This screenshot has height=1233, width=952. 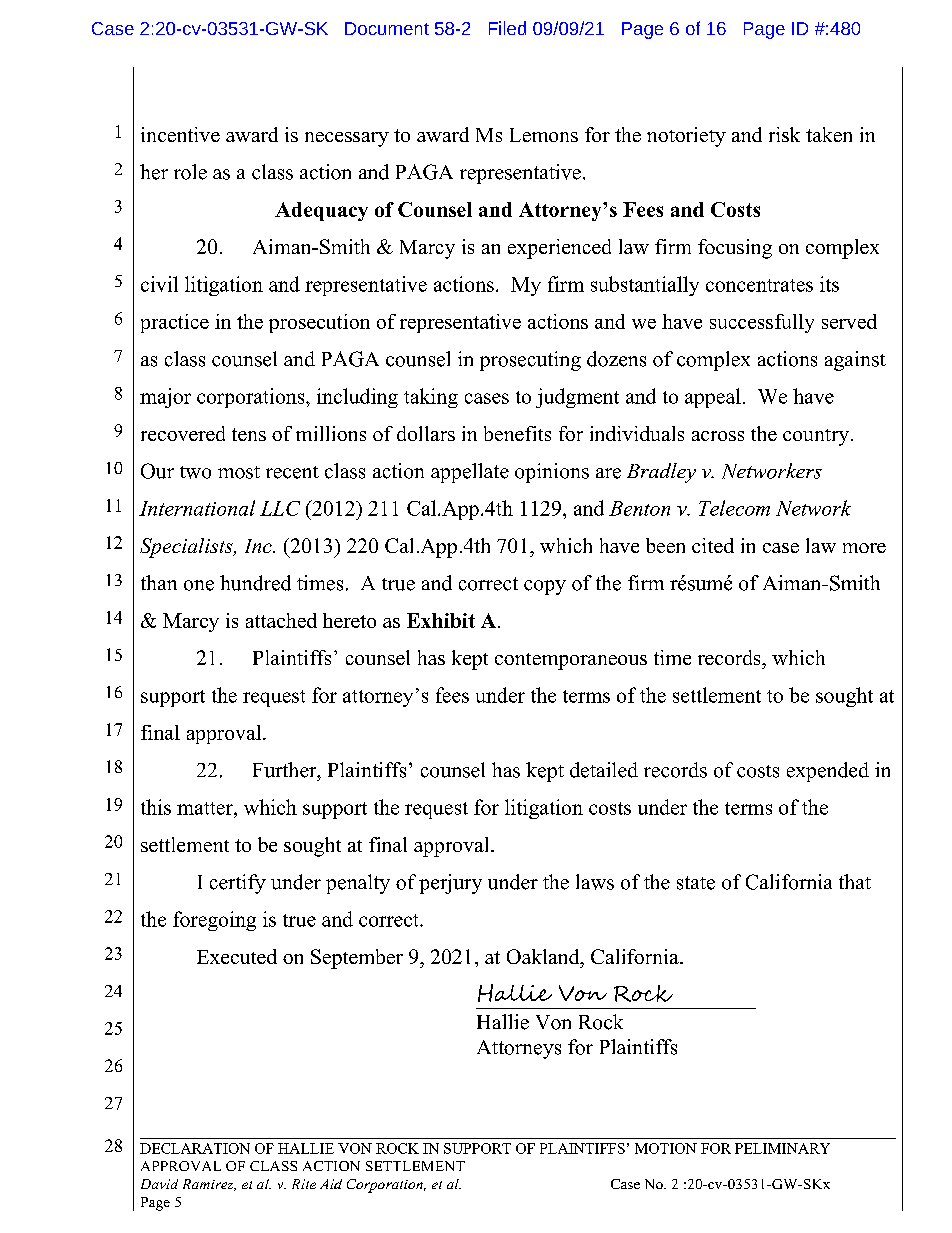 What do you see at coordinates (195, 1148) in the screenshot?
I see `DECLARATION` at bounding box center [195, 1148].
